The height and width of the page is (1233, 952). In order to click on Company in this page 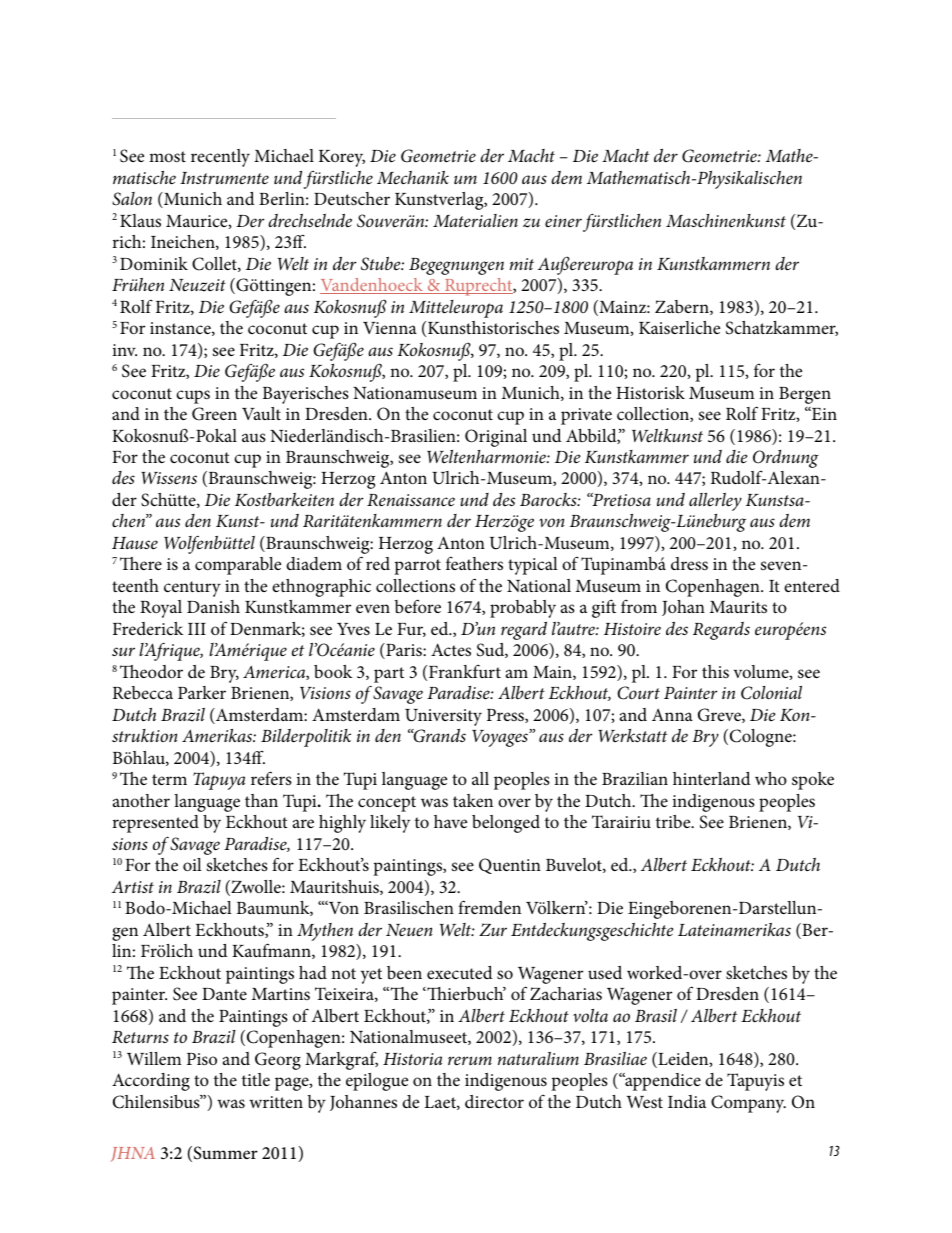, I will do `click(748, 1104)`.
